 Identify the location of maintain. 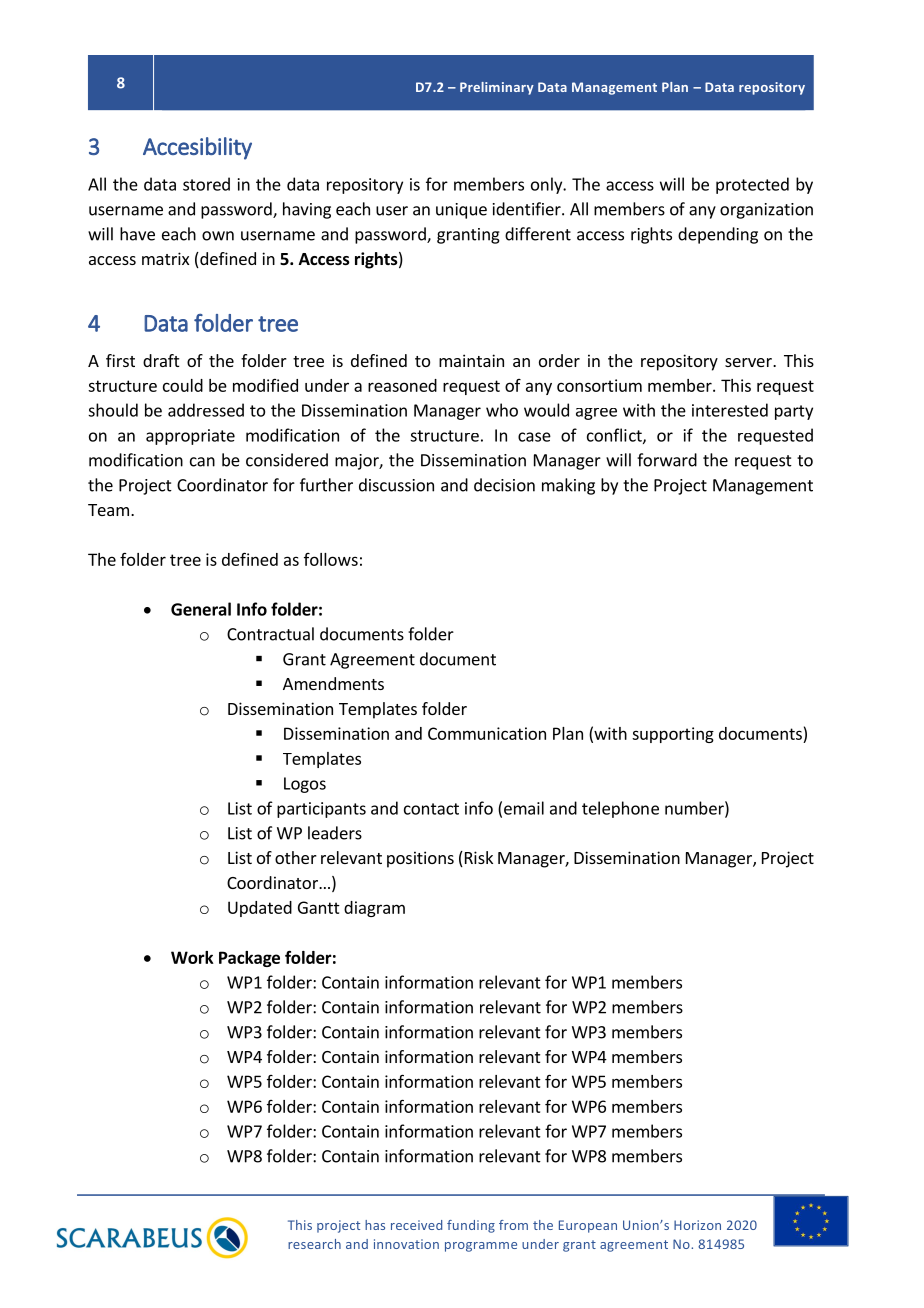
(471, 360).
